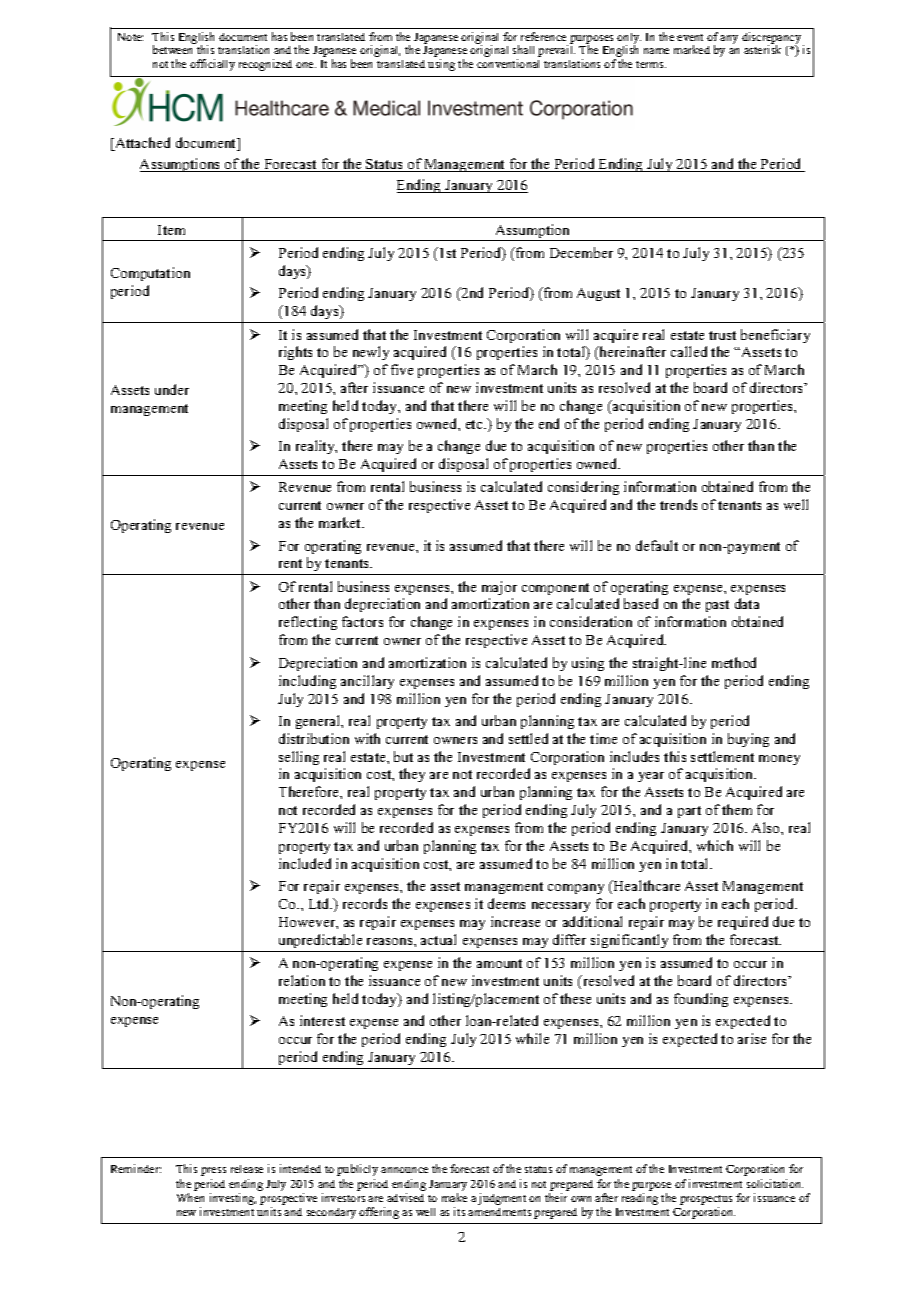 The image size is (924, 1308). Describe the element at coordinates (172, 389) in the screenshot. I see `under` at that location.
